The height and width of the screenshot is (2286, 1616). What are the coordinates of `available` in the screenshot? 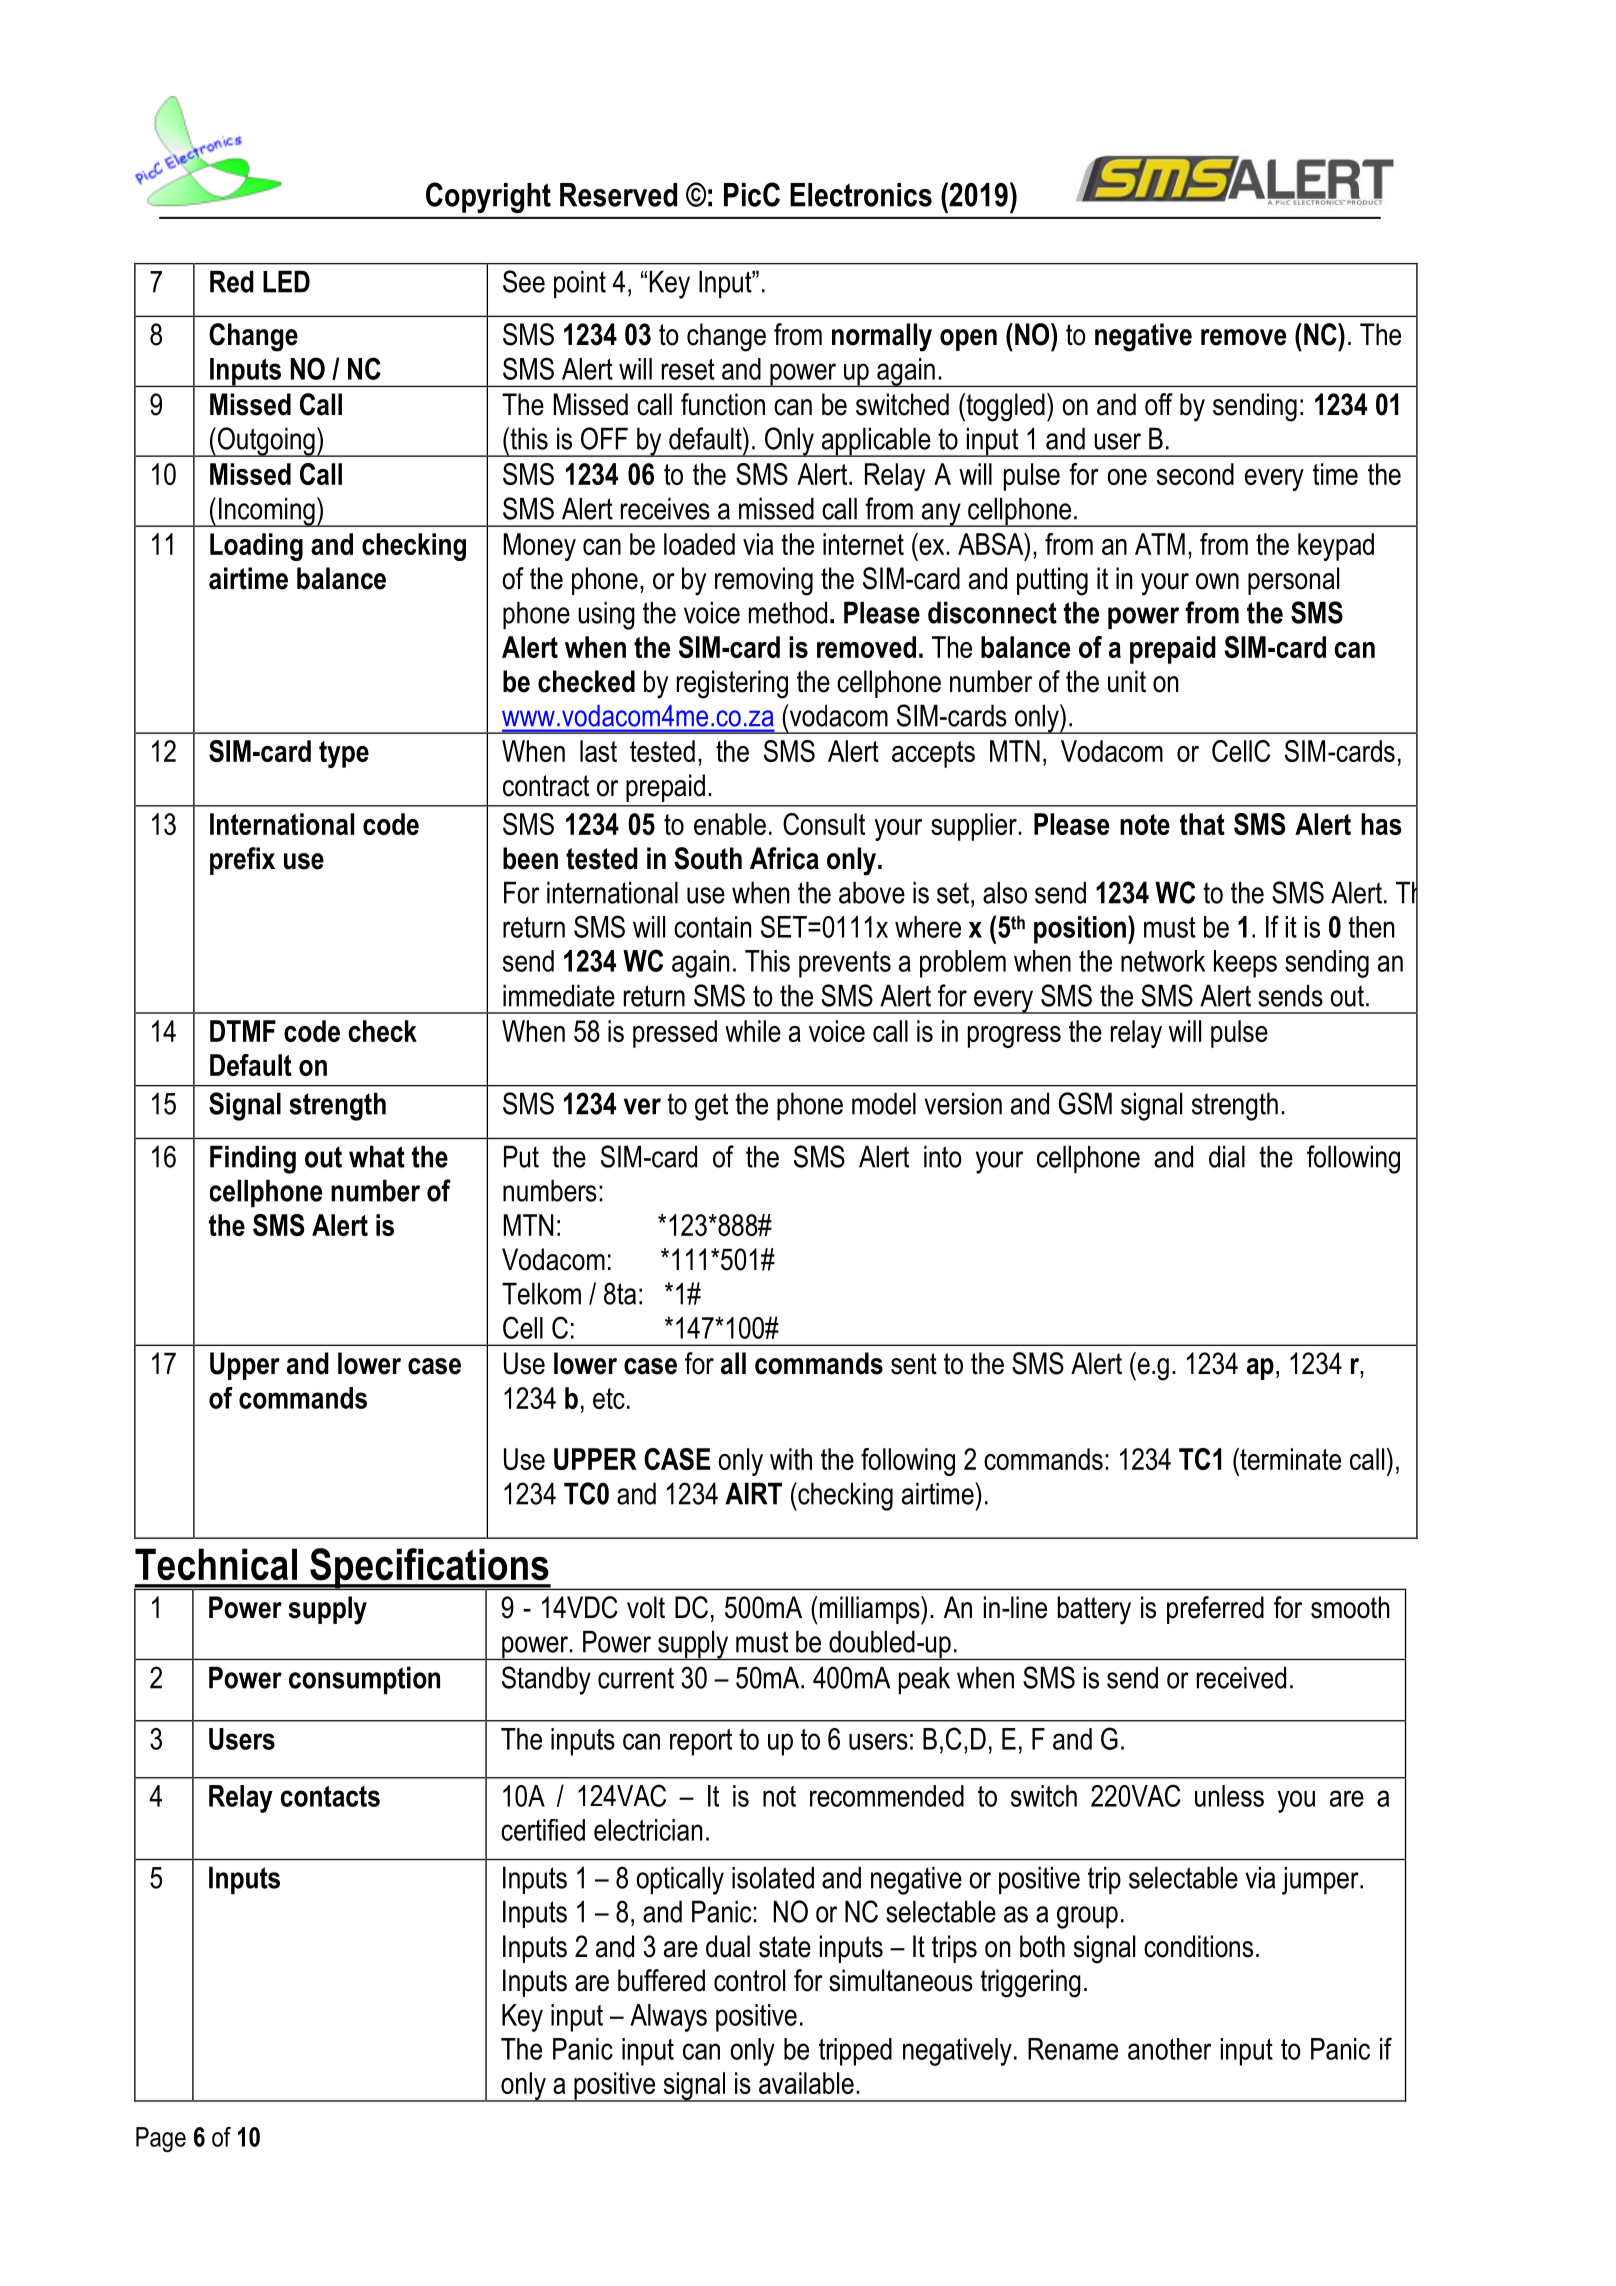 It's located at (806, 2083).
